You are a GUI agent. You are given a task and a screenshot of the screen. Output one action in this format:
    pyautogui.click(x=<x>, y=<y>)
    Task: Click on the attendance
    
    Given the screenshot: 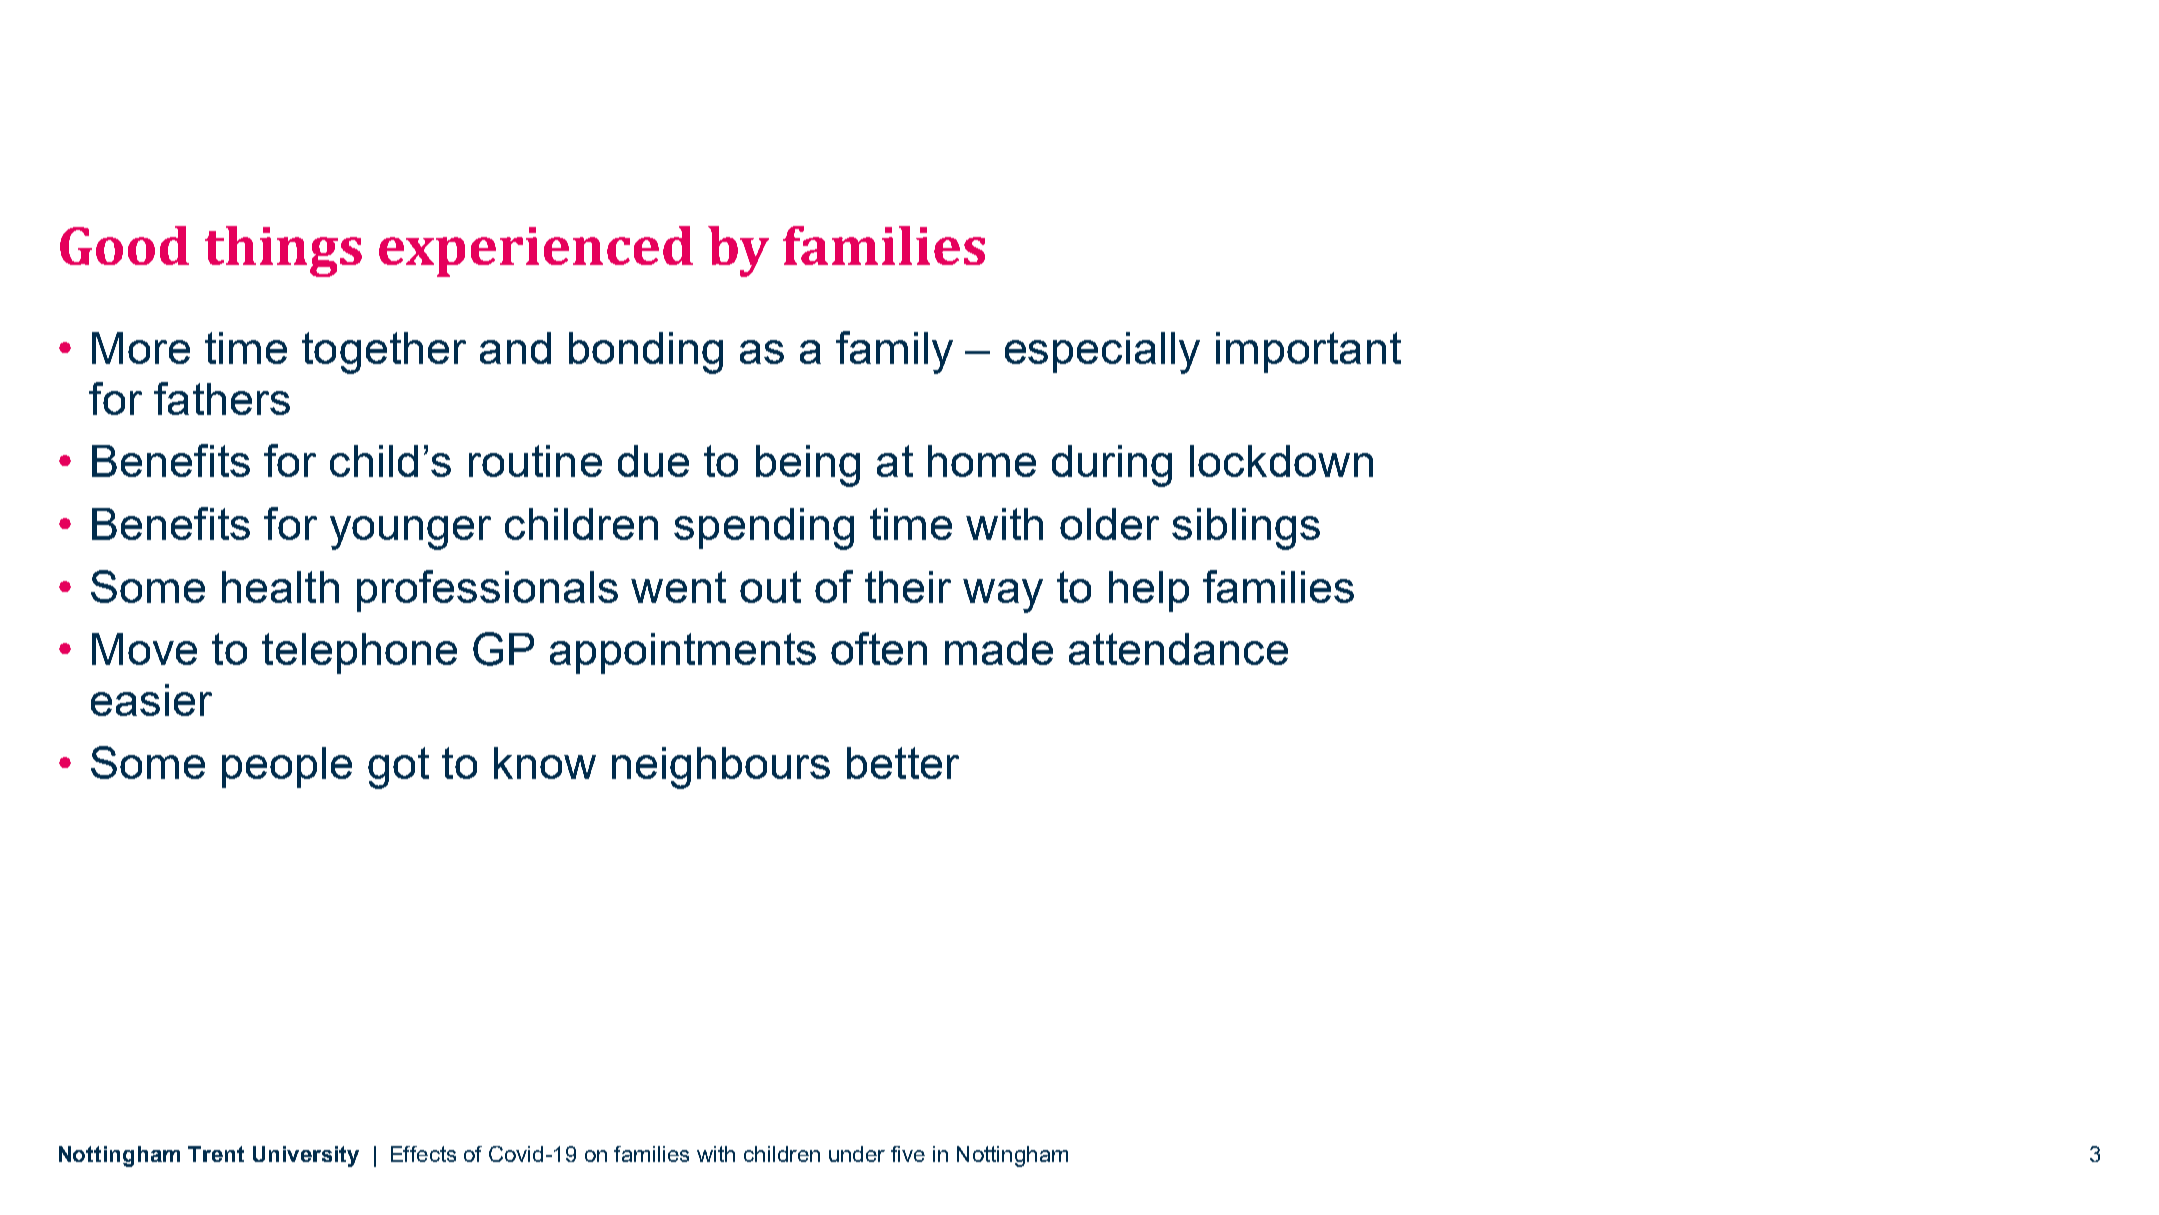 What is the action you would take?
    pyautogui.click(x=1178, y=649)
